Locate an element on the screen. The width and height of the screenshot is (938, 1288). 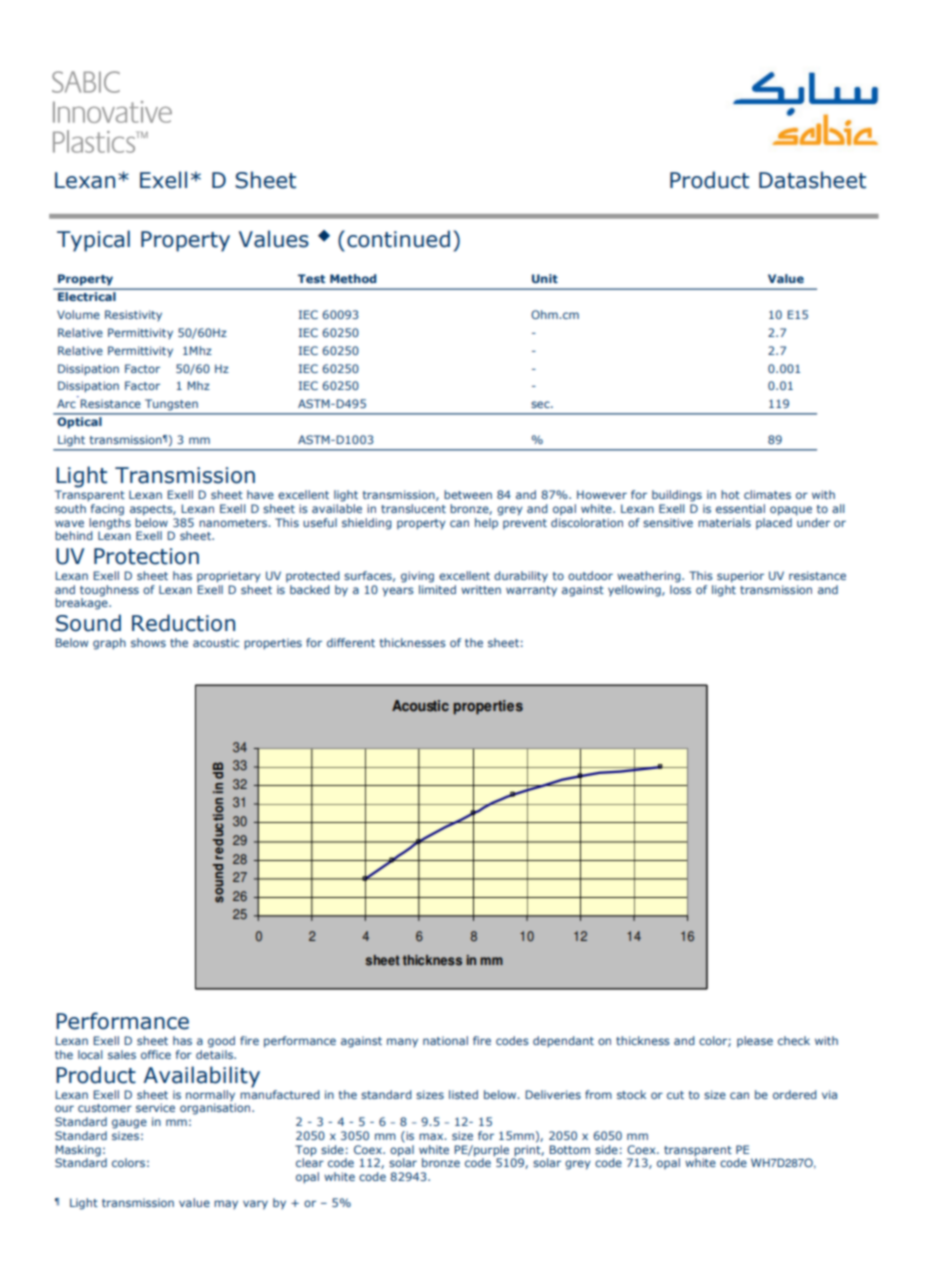
loss is located at coordinates (680, 588).
